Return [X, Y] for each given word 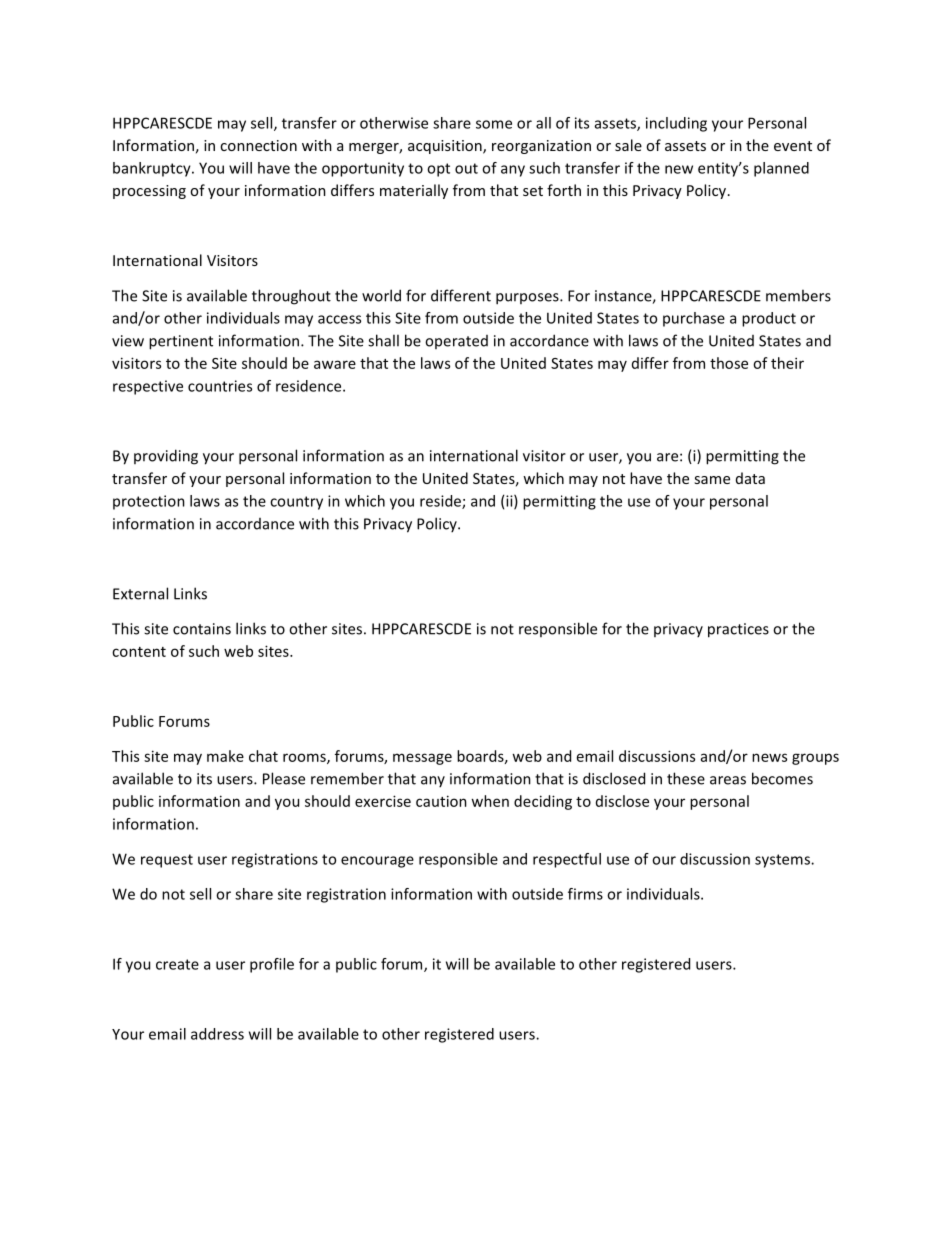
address [217, 1034]
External [140, 593]
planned [781, 169]
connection [258, 145]
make [225, 756]
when [490, 801]
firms [585, 894]
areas [728, 780]
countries [220, 386]
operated [456, 342]
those [729, 363]
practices [738, 630]
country [296, 503]
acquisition [446, 147]
